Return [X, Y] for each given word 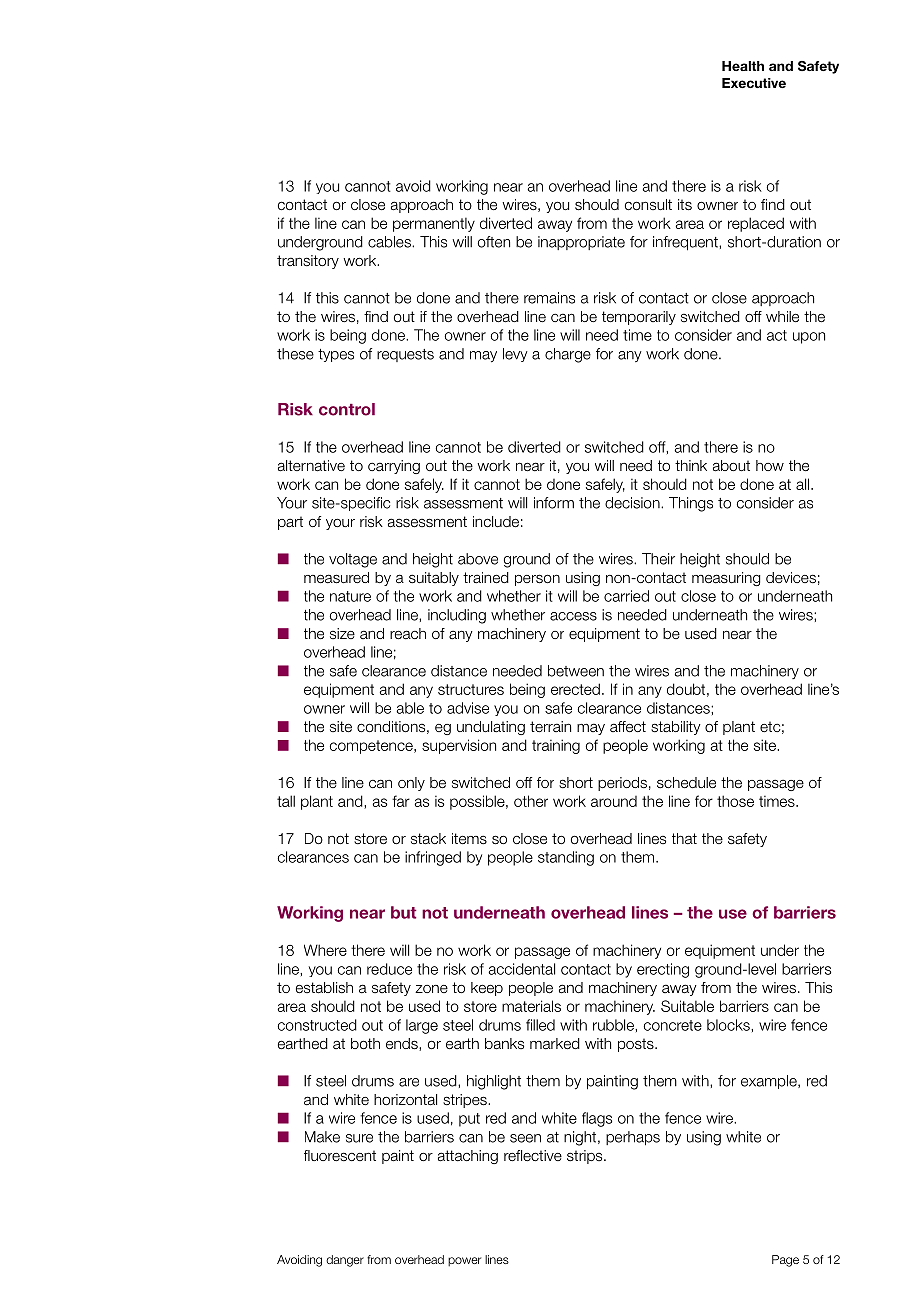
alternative [311, 466]
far [401, 801]
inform [554, 503]
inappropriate [581, 243]
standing [566, 858]
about [731, 466]
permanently [434, 225]
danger [345, 1261]
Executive [754, 83]
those [735, 801]
